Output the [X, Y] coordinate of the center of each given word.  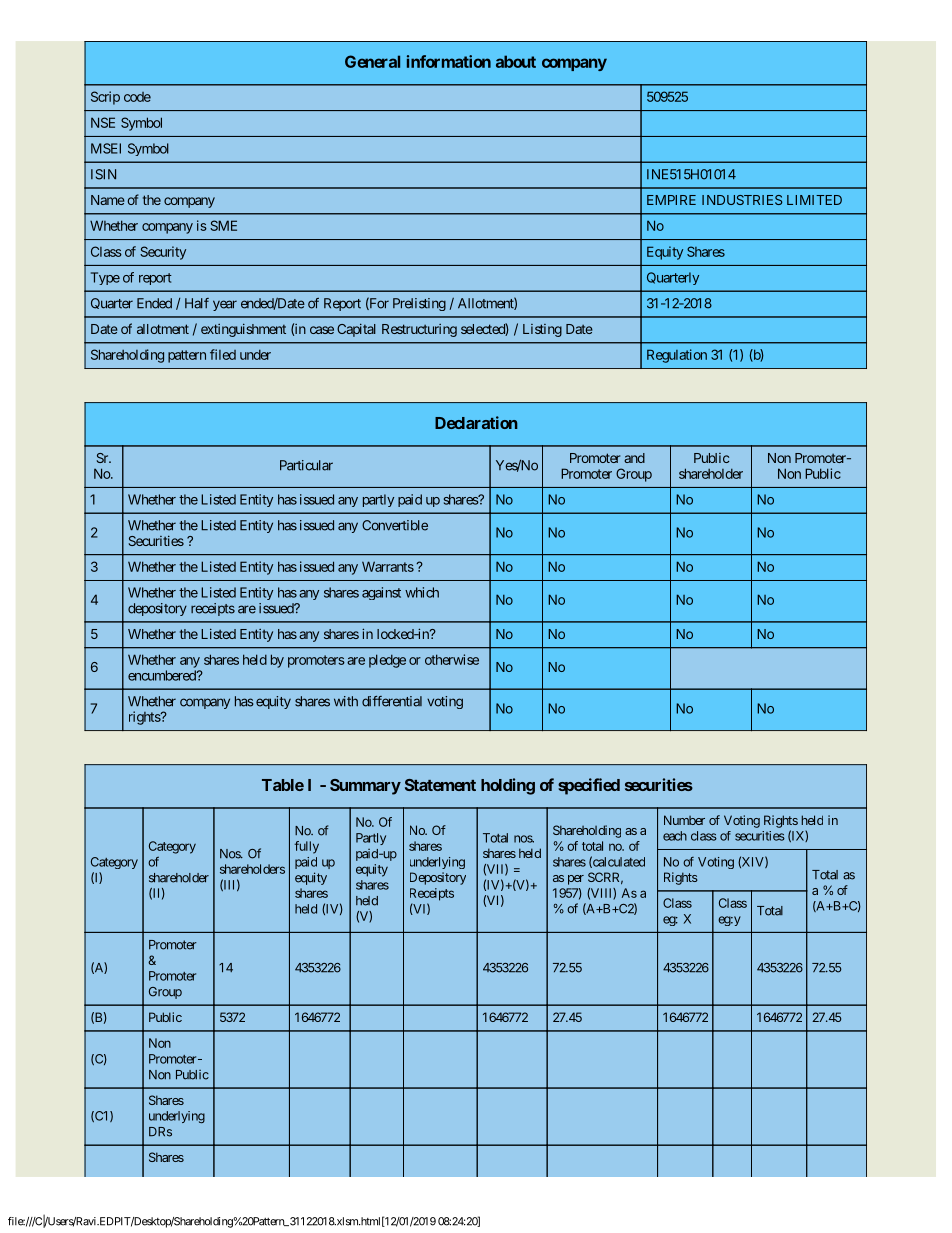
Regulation [677, 356]
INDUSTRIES [742, 200]
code [137, 97]
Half [197, 303]
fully [306, 847]
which [422, 592]
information [449, 61]
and [634, 458]
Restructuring [419, 330]
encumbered [163, 675]
